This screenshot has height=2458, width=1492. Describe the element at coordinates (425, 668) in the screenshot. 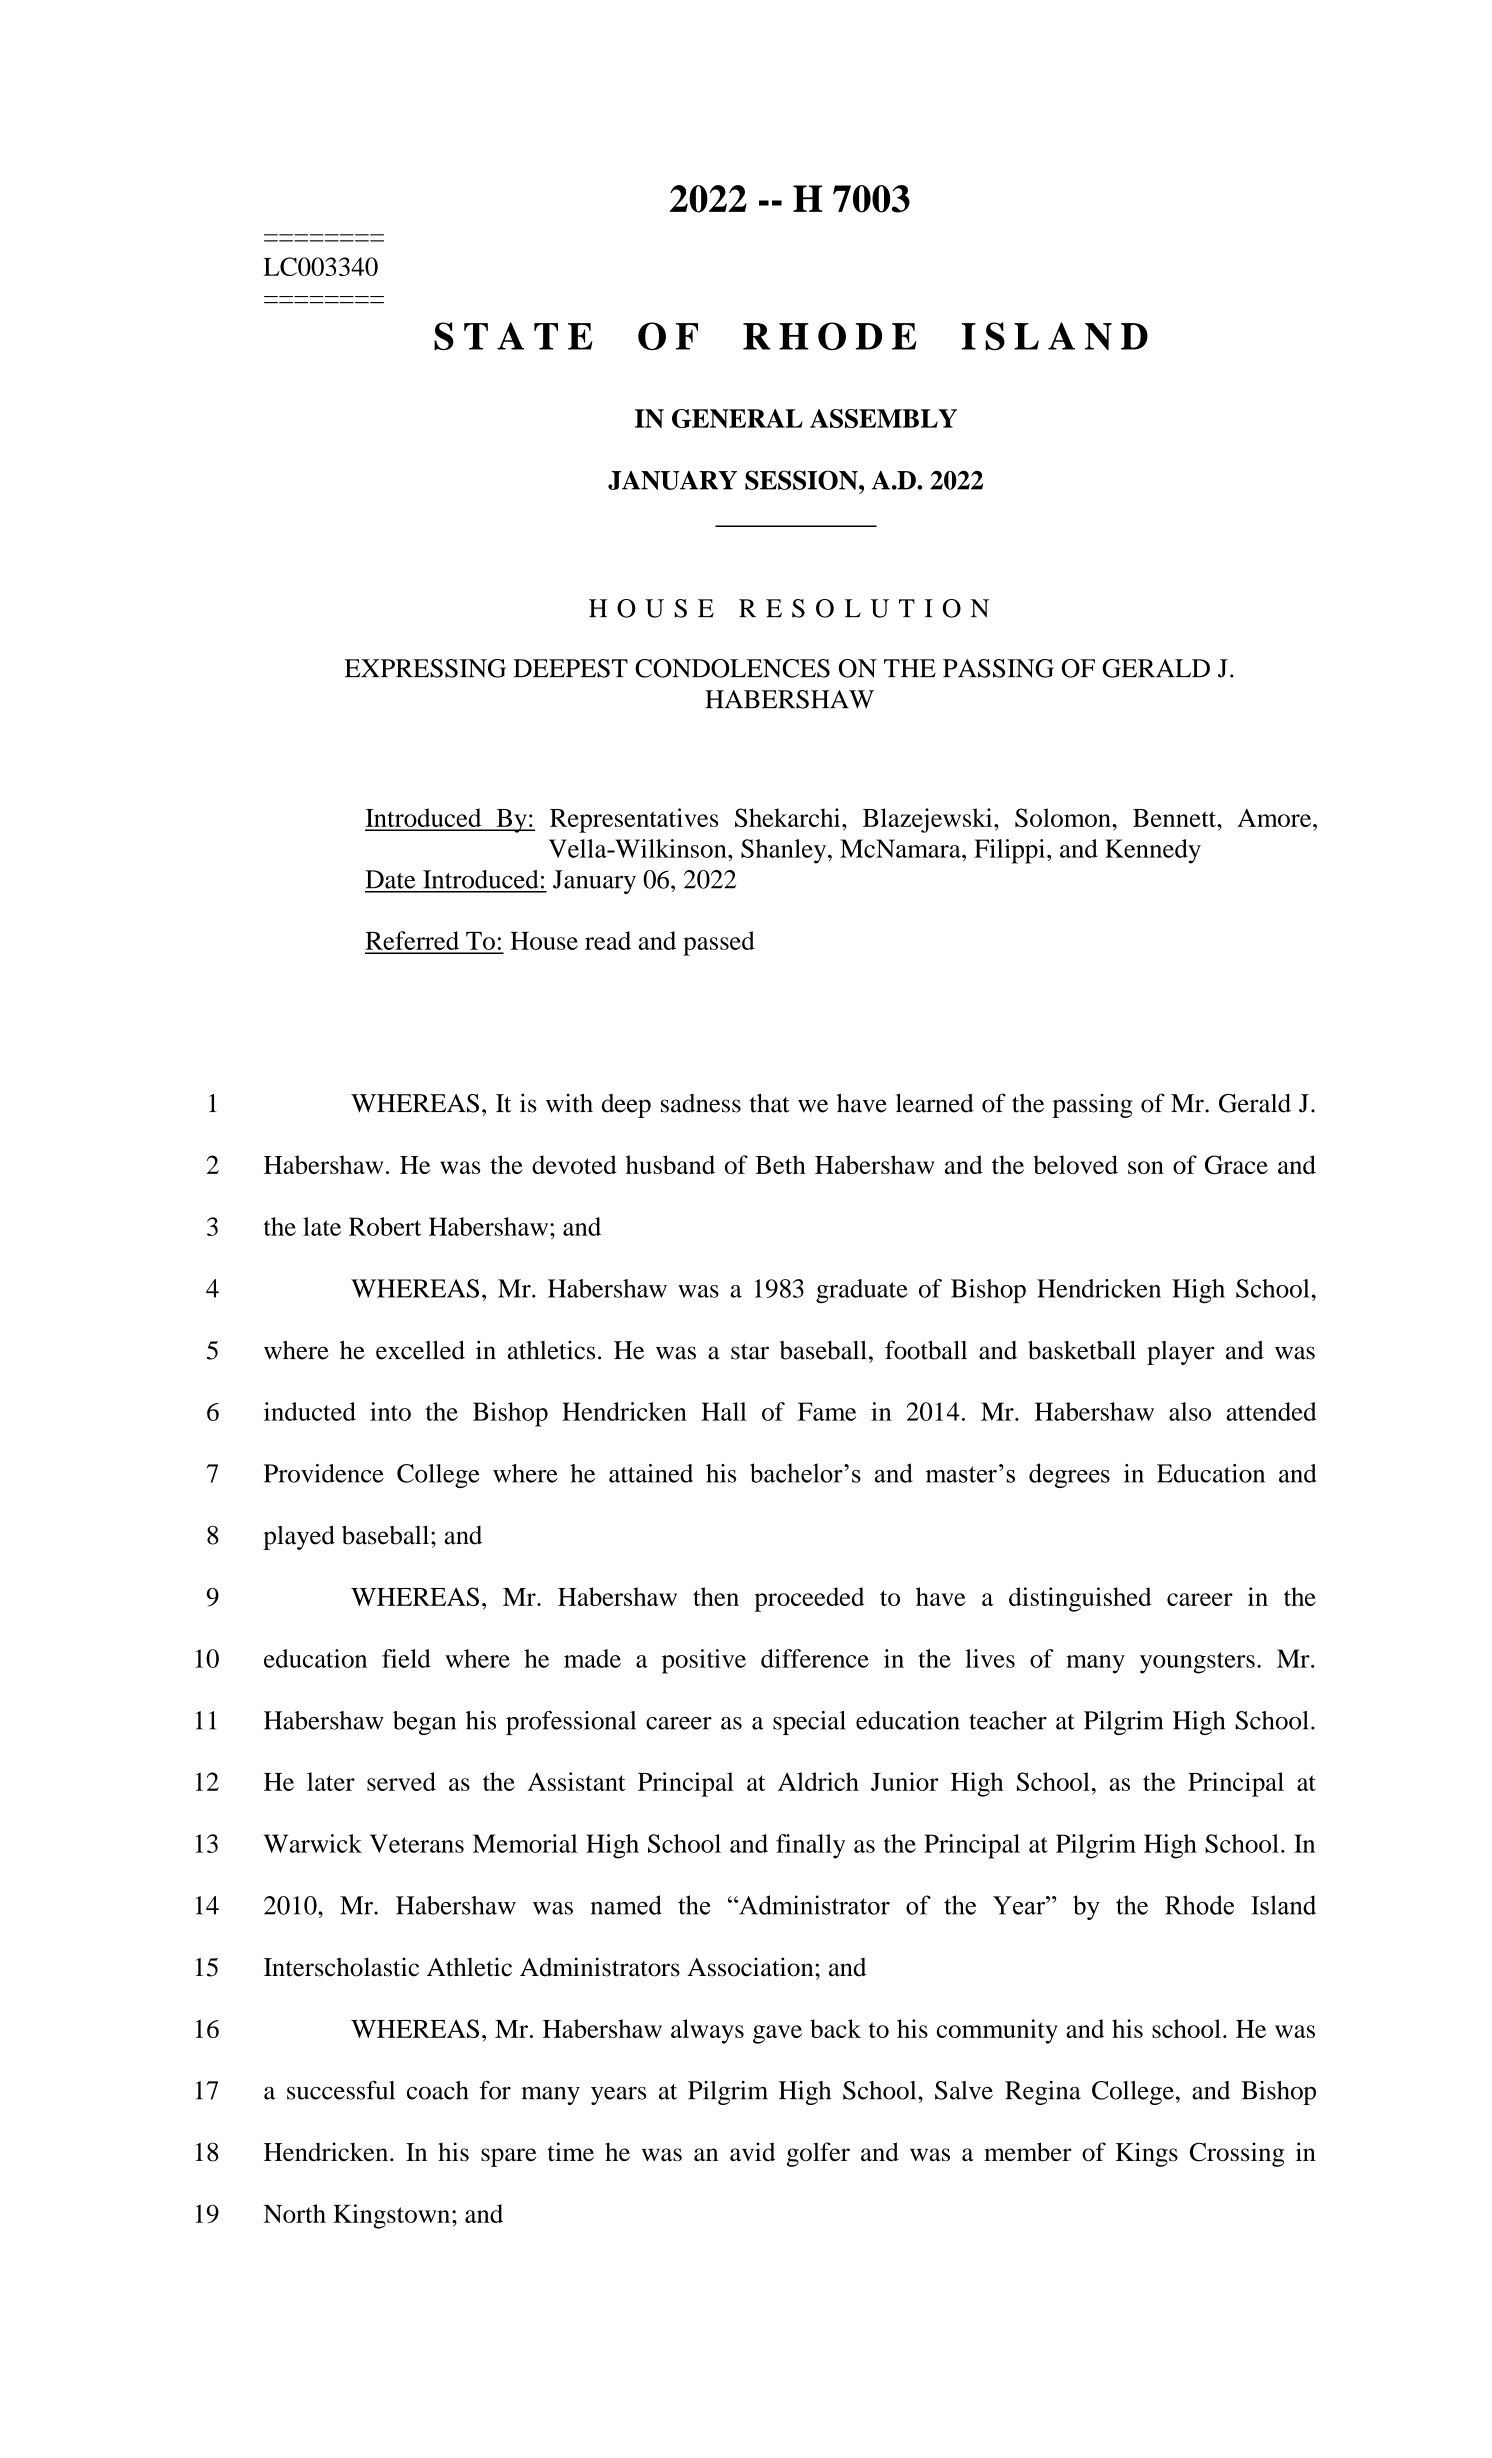

I see `EXPRESSING` at that location.
